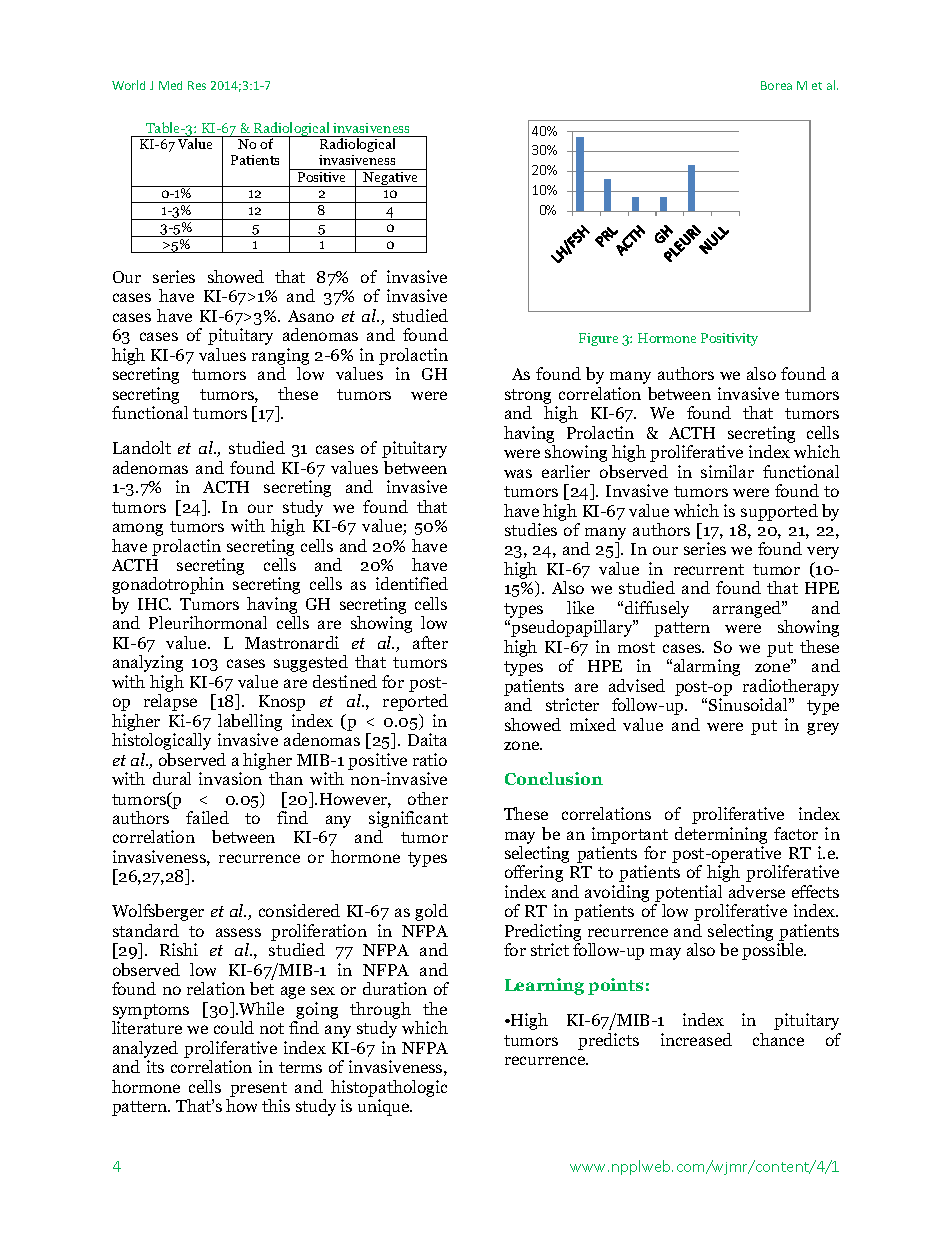  What do you see at coordinates (729, 339) in the screenshot?
I see `Positivity` at bounding box center [729, 339].
